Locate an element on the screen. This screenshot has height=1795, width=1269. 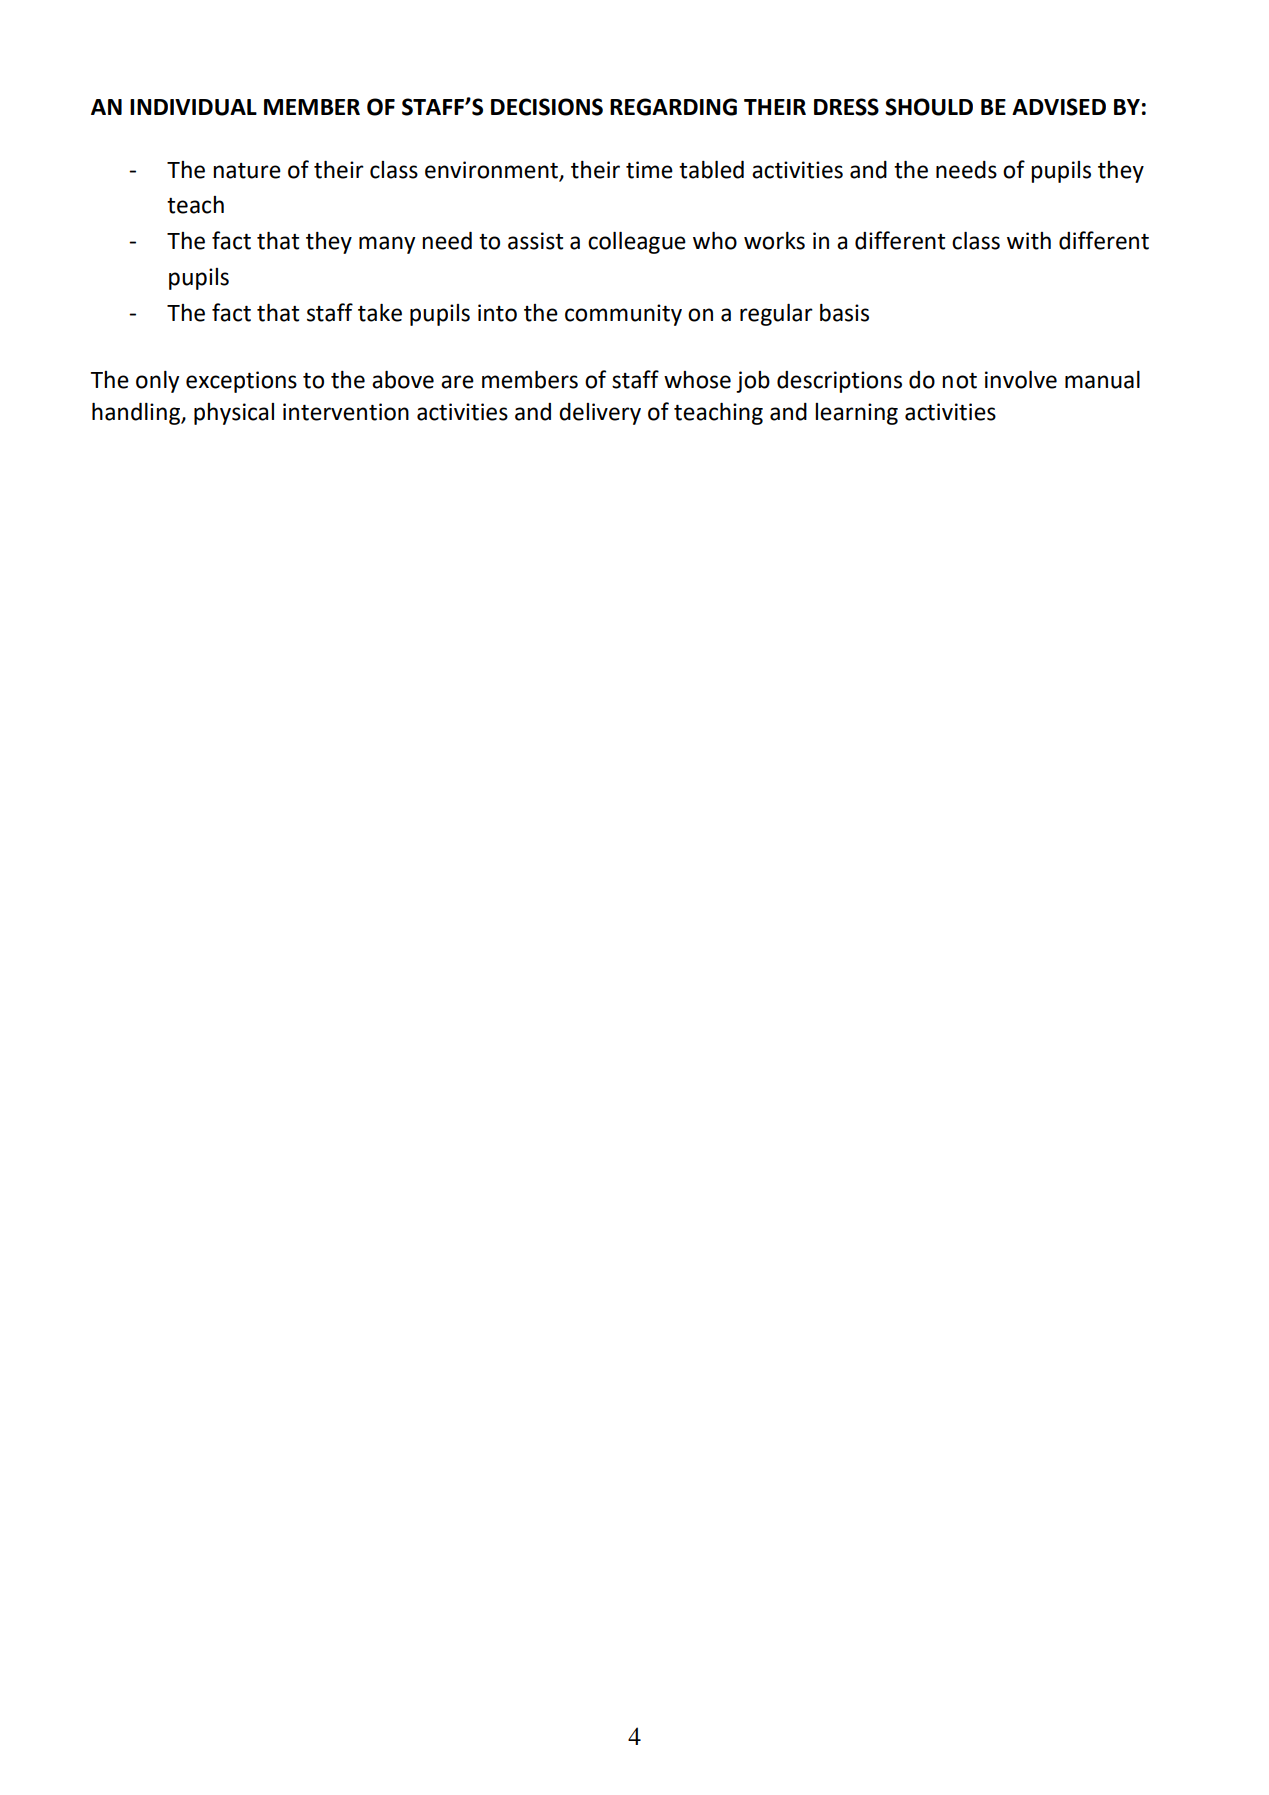
SHOULD is located at coordinates (929, 107).
